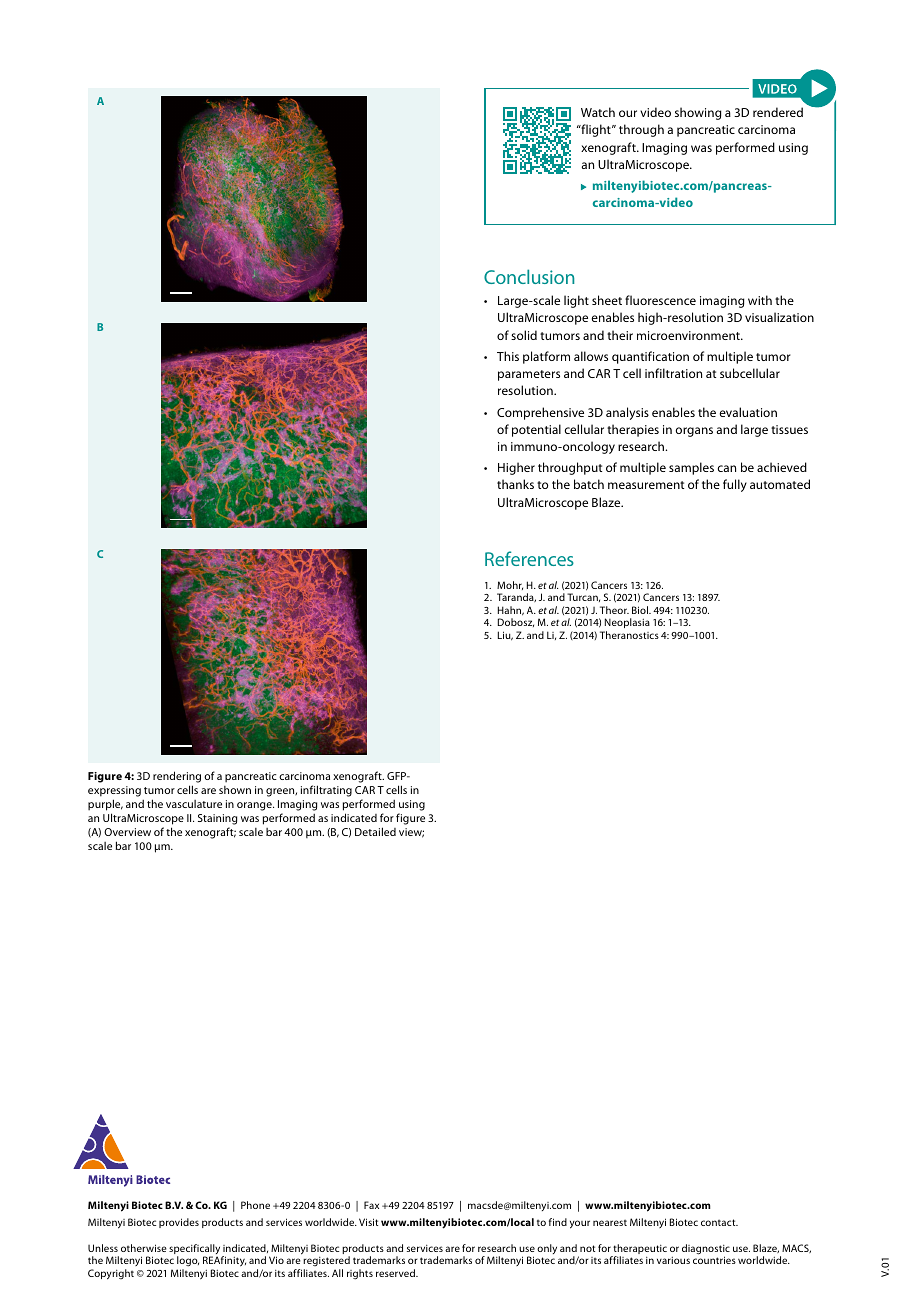  I want to click on Detailed, so click(375, 831).
